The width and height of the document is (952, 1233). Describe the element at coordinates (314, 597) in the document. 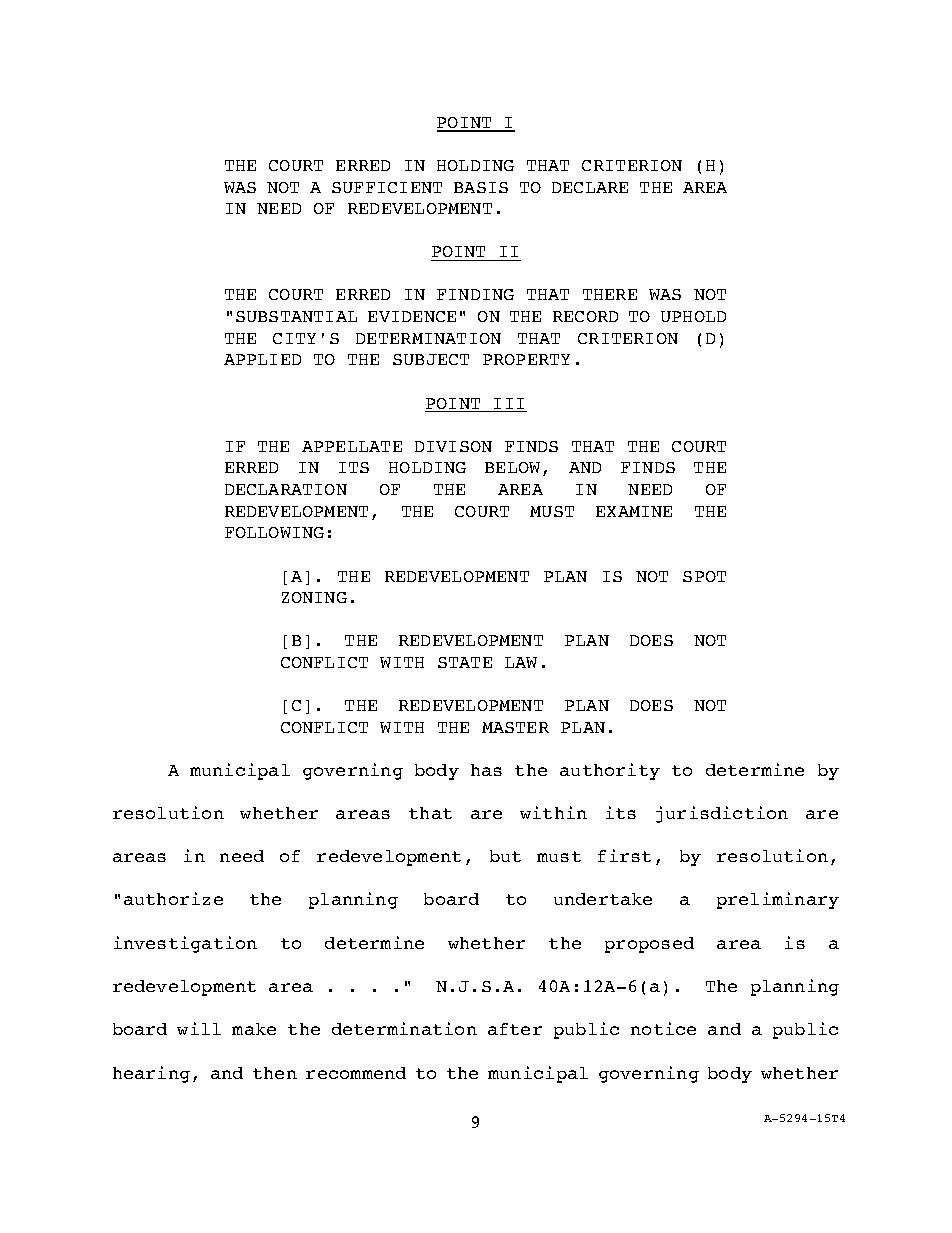

I see `ZONING` at that location.
